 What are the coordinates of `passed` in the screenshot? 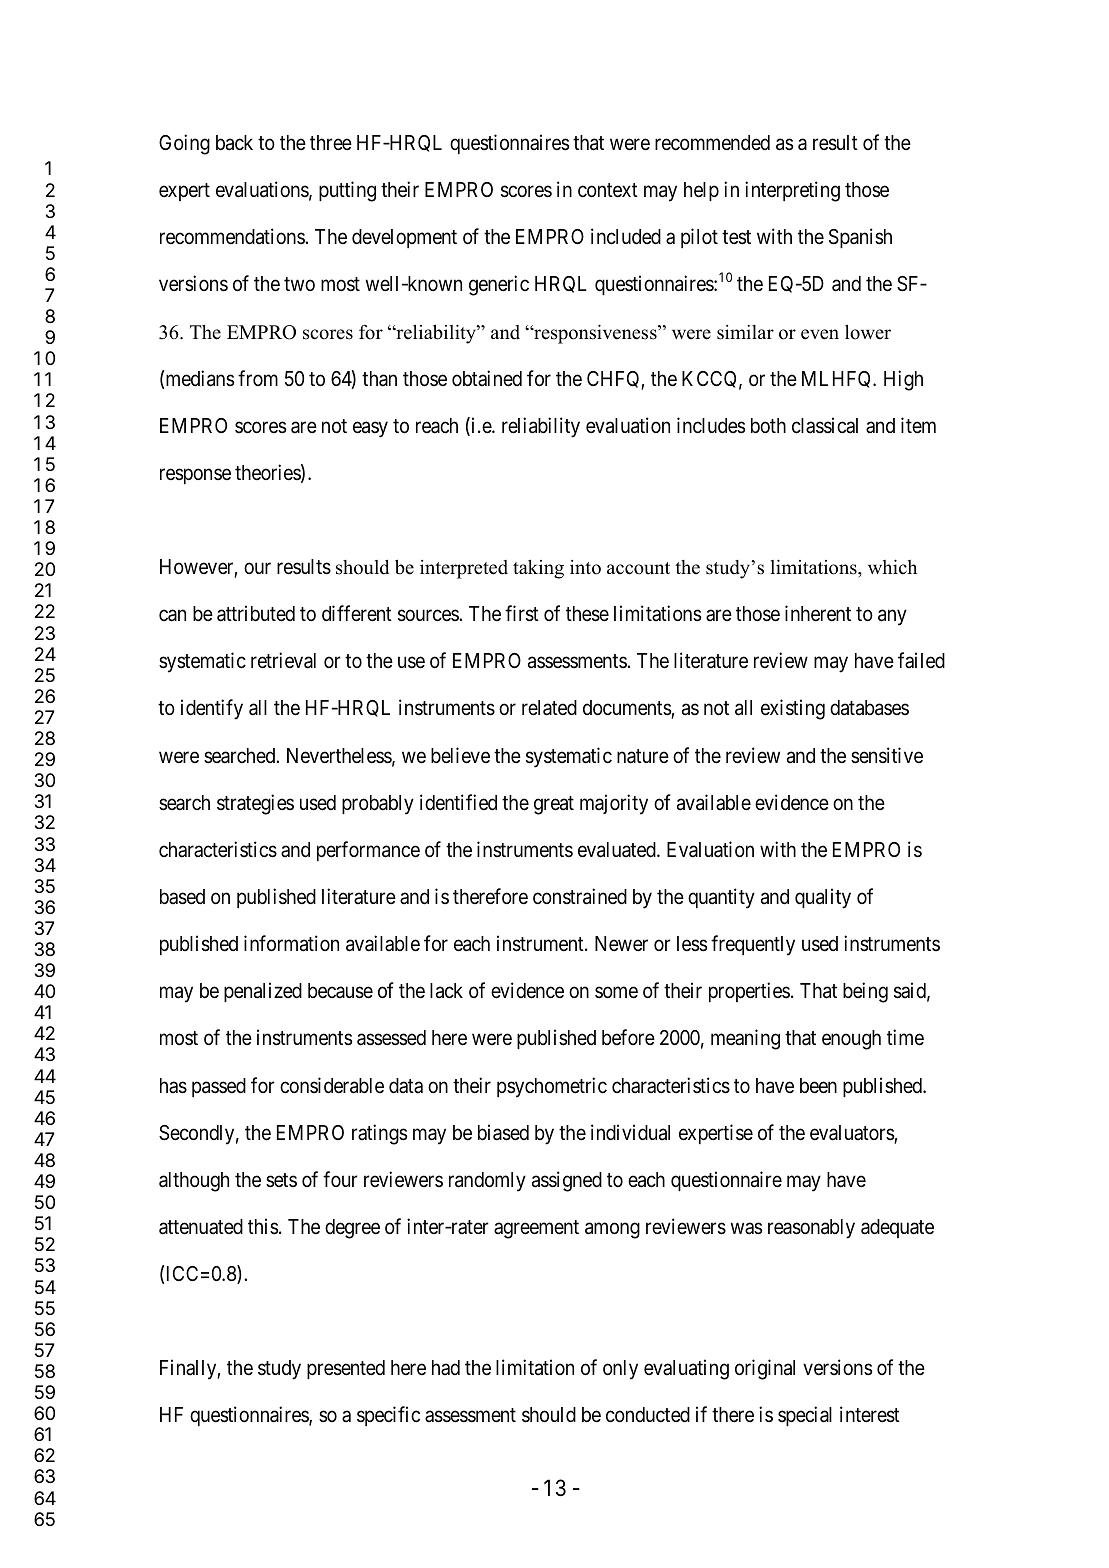 It's located at (219, 1087).
